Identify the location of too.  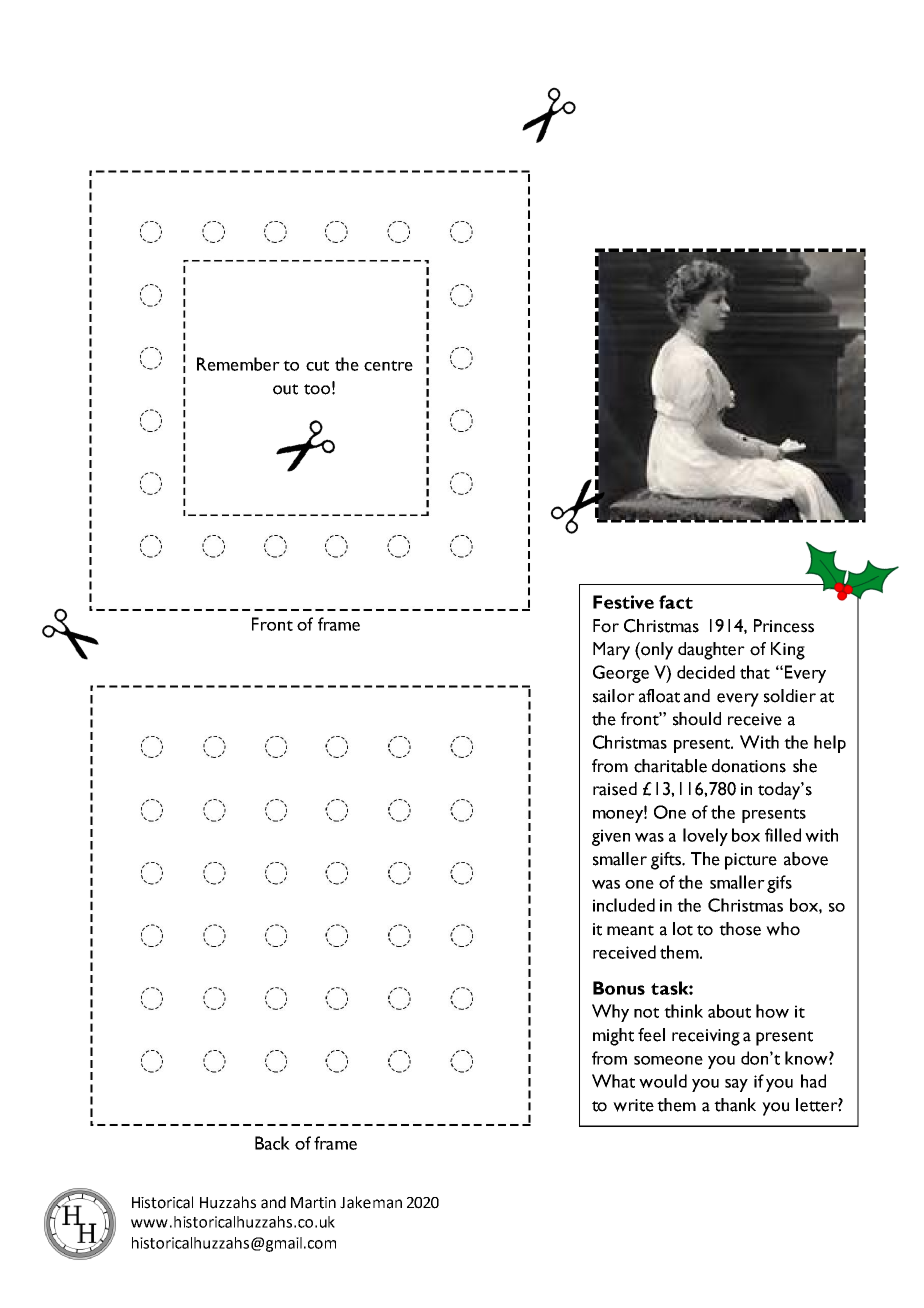
(317, 389).
